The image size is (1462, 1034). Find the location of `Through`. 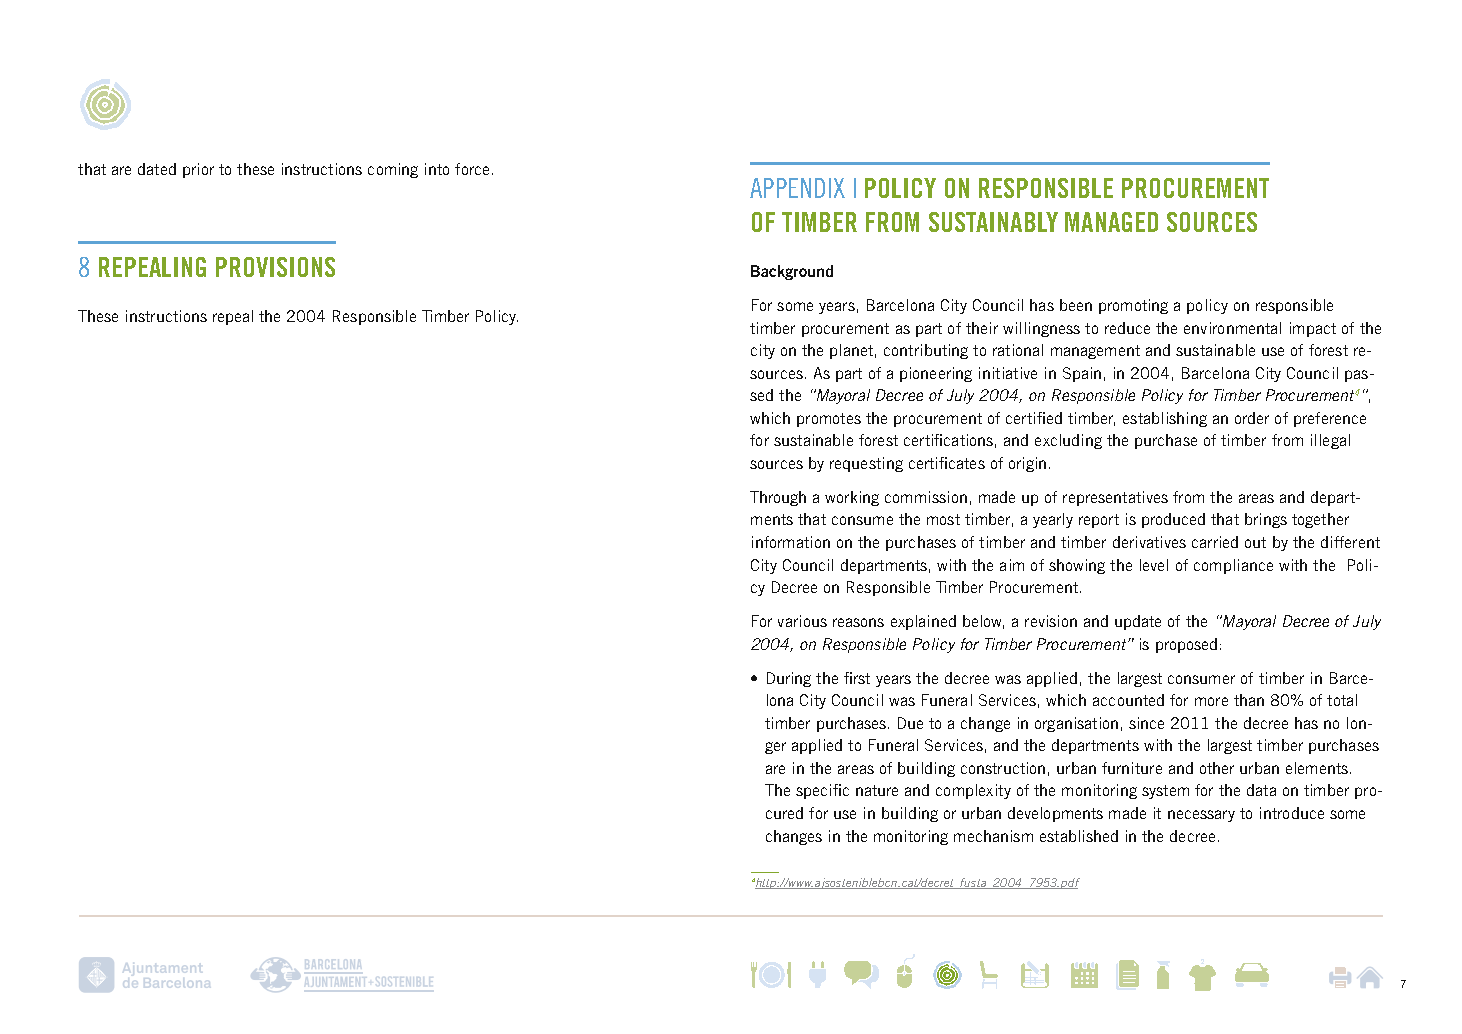

Through is located at coordinates (778, 498).
